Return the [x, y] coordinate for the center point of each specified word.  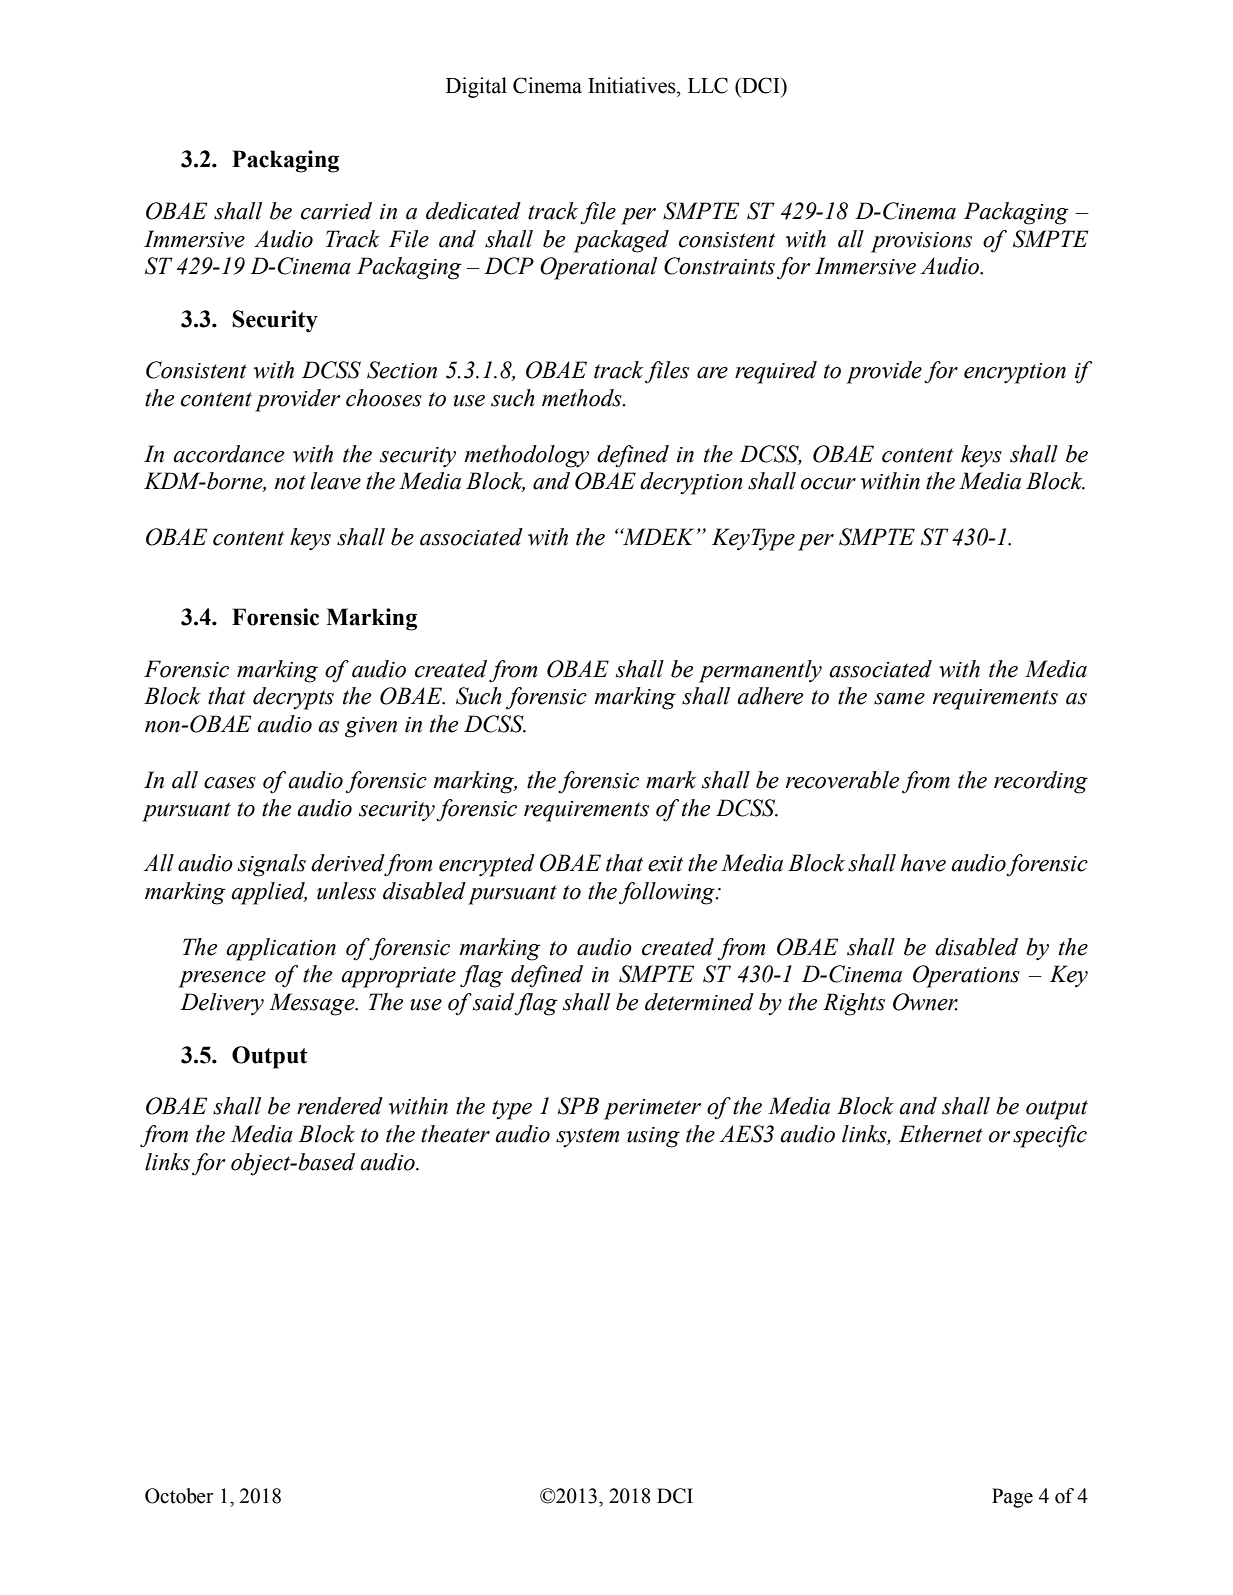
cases [230, 783]
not [290, 482]
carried [336, 211]
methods [583, 398]
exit [665, 864]
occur [828, 484]
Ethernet [941, 1134]
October [179, 1496]
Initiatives [633, 85]
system [587, 1138]
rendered [340, 1106]
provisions [921, 242]
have [923, 863]
